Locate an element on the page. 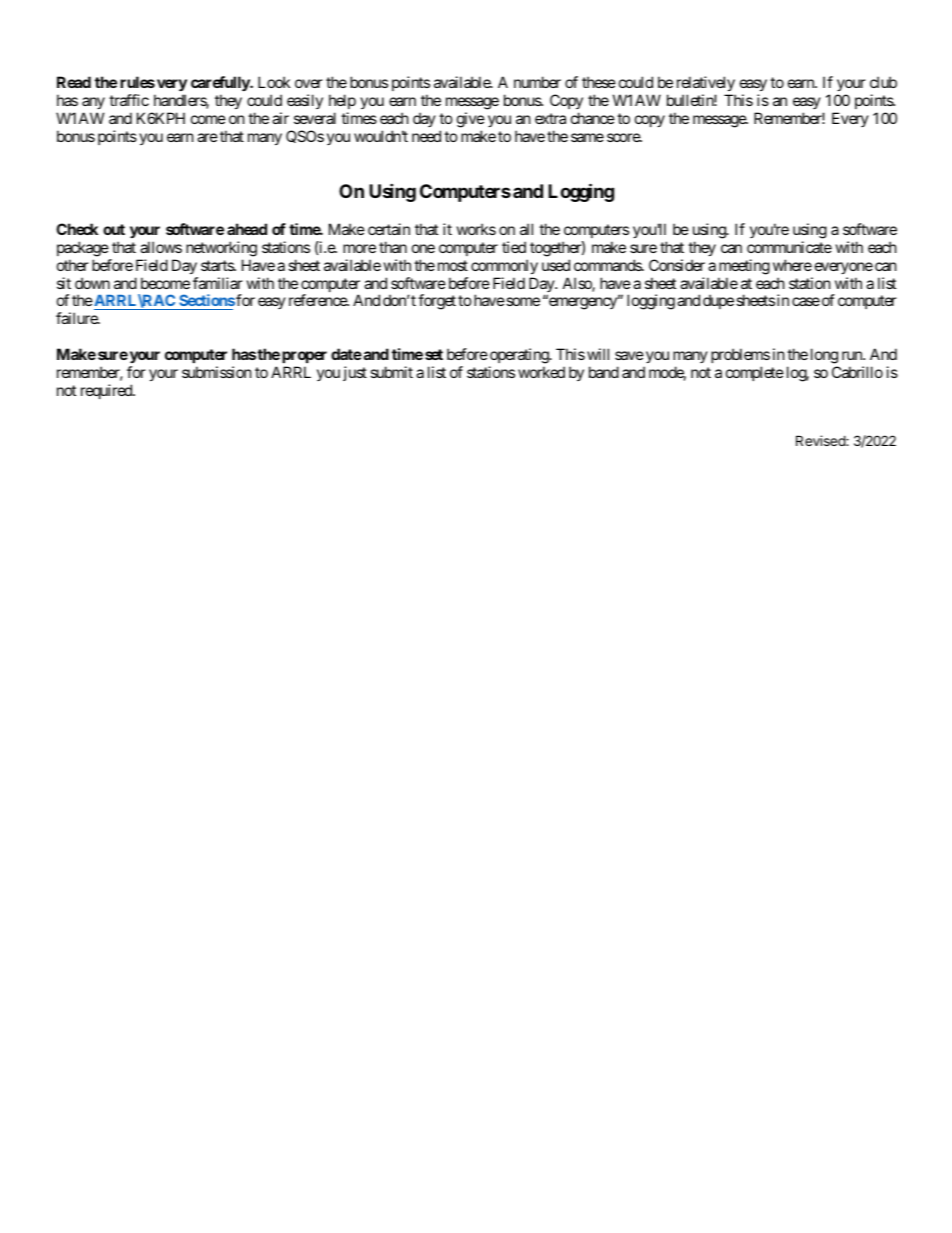 The height and width of the image is (1233, 952). traffic is located at coordinates (129, 100).
